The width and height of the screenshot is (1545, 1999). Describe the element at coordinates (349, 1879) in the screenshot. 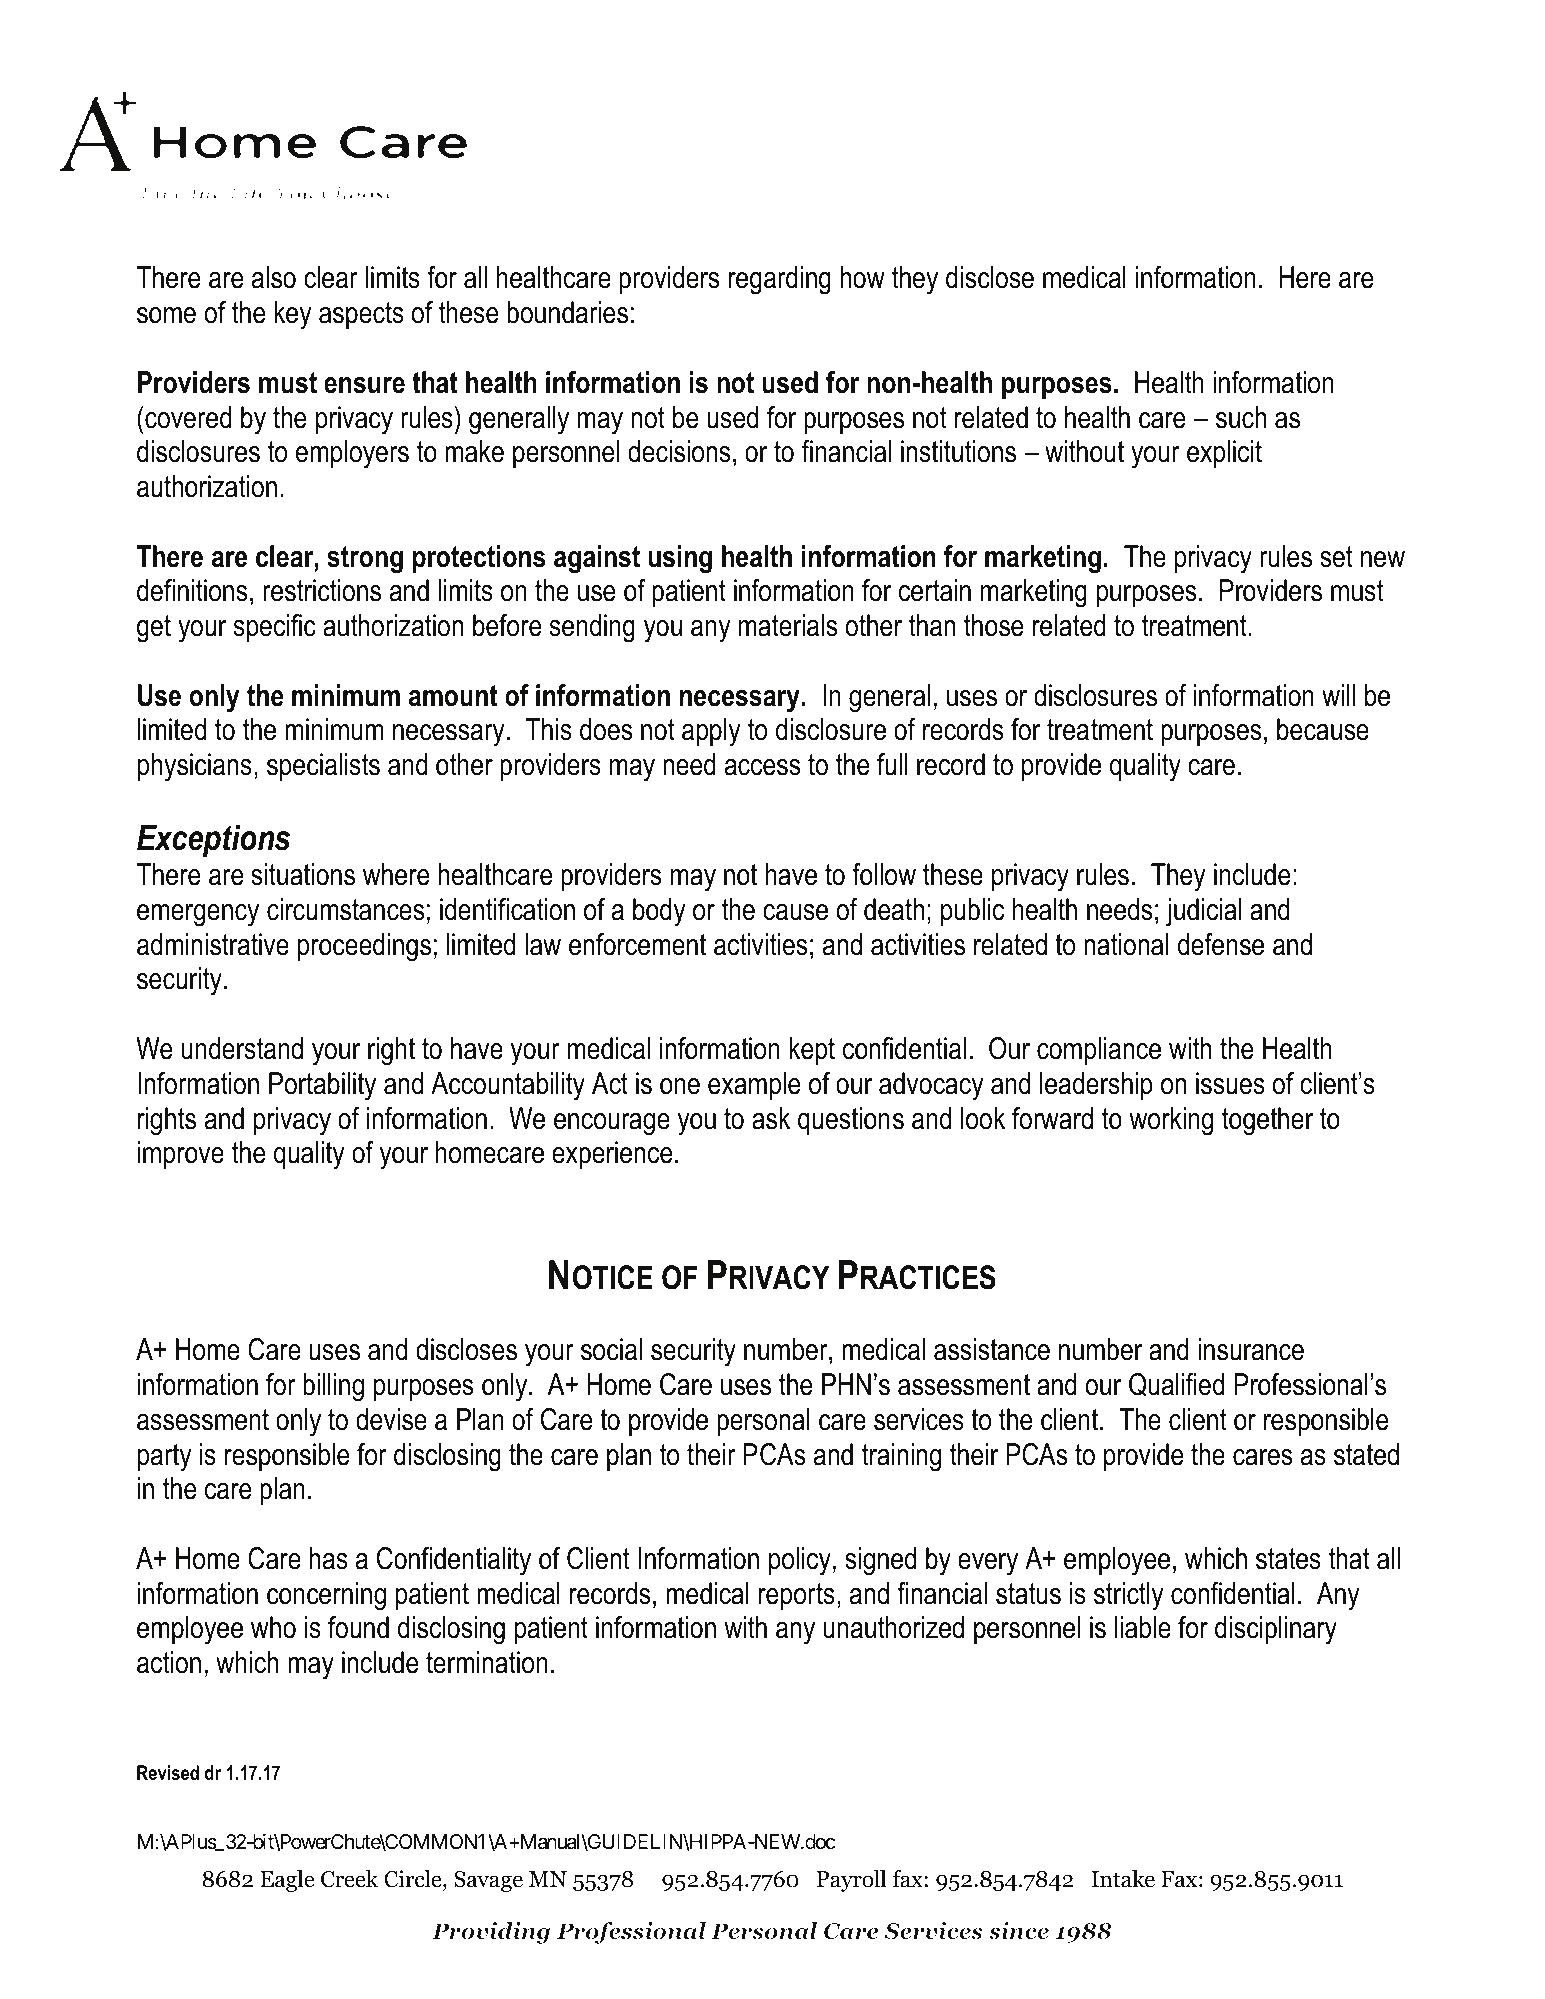

I see `Creek` at that location.
